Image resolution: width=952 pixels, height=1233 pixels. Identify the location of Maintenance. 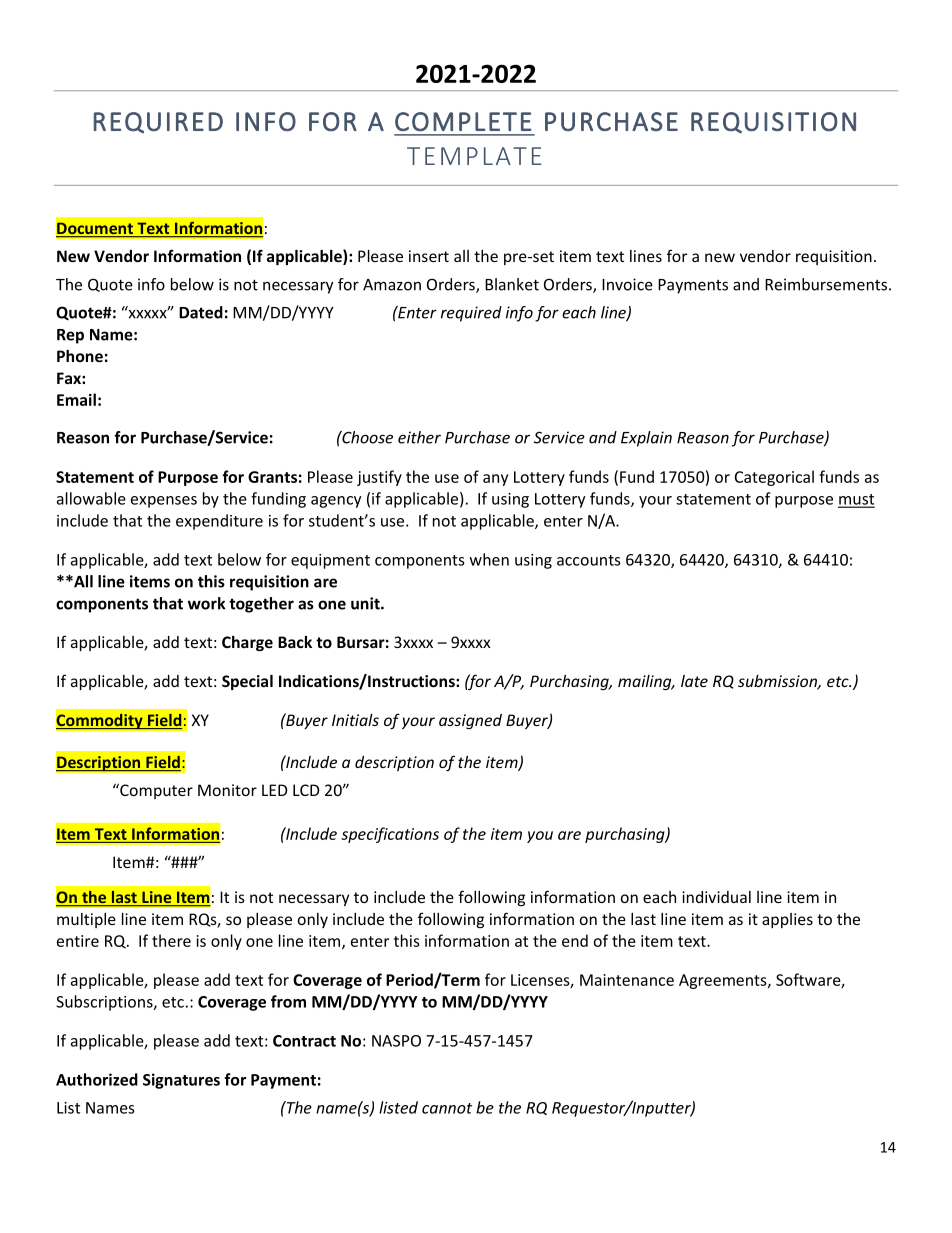
(627, 980).
